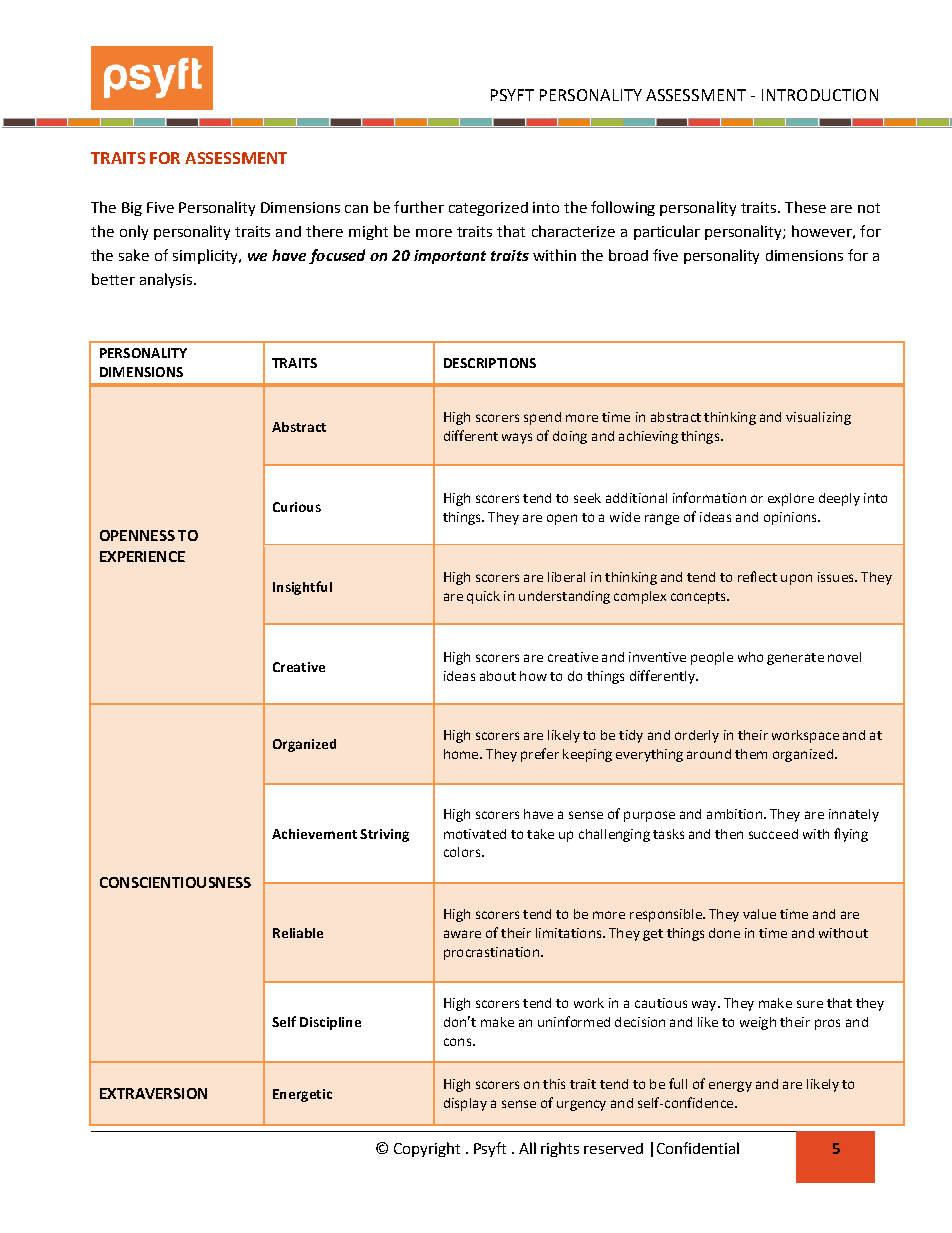  Describe the element at coordinates (465, 1104) in the screenshot. I see `display` at that location.
